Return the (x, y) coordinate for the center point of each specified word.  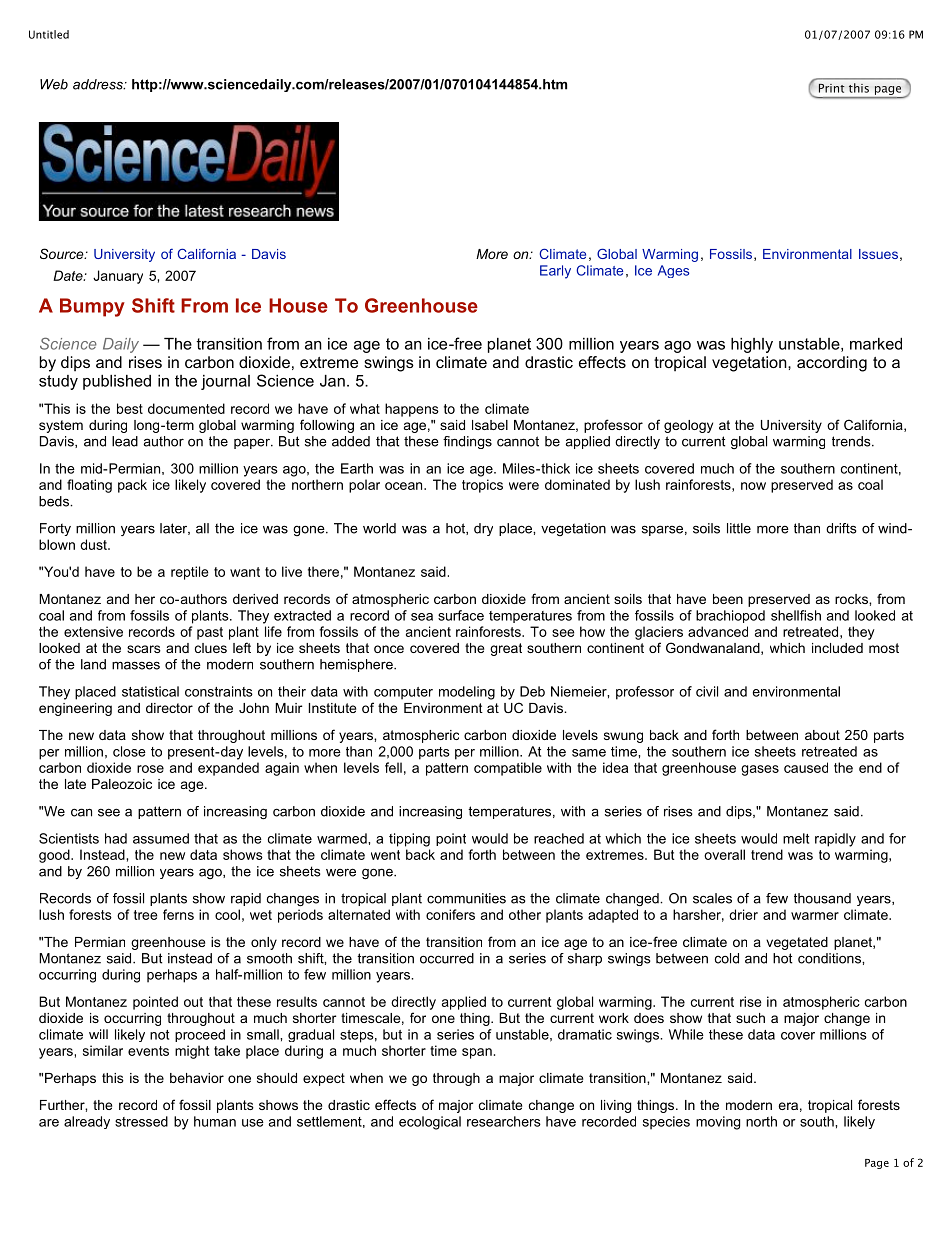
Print (832, 88)
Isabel (490, 425)
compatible (508, 769)
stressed (141, 1121)
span (477, 1053)
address (99, 84)
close (129, 751)
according (832, 364)
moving (718, 1123)
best (130, 408)
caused (806, 767)
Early (555, 272)
